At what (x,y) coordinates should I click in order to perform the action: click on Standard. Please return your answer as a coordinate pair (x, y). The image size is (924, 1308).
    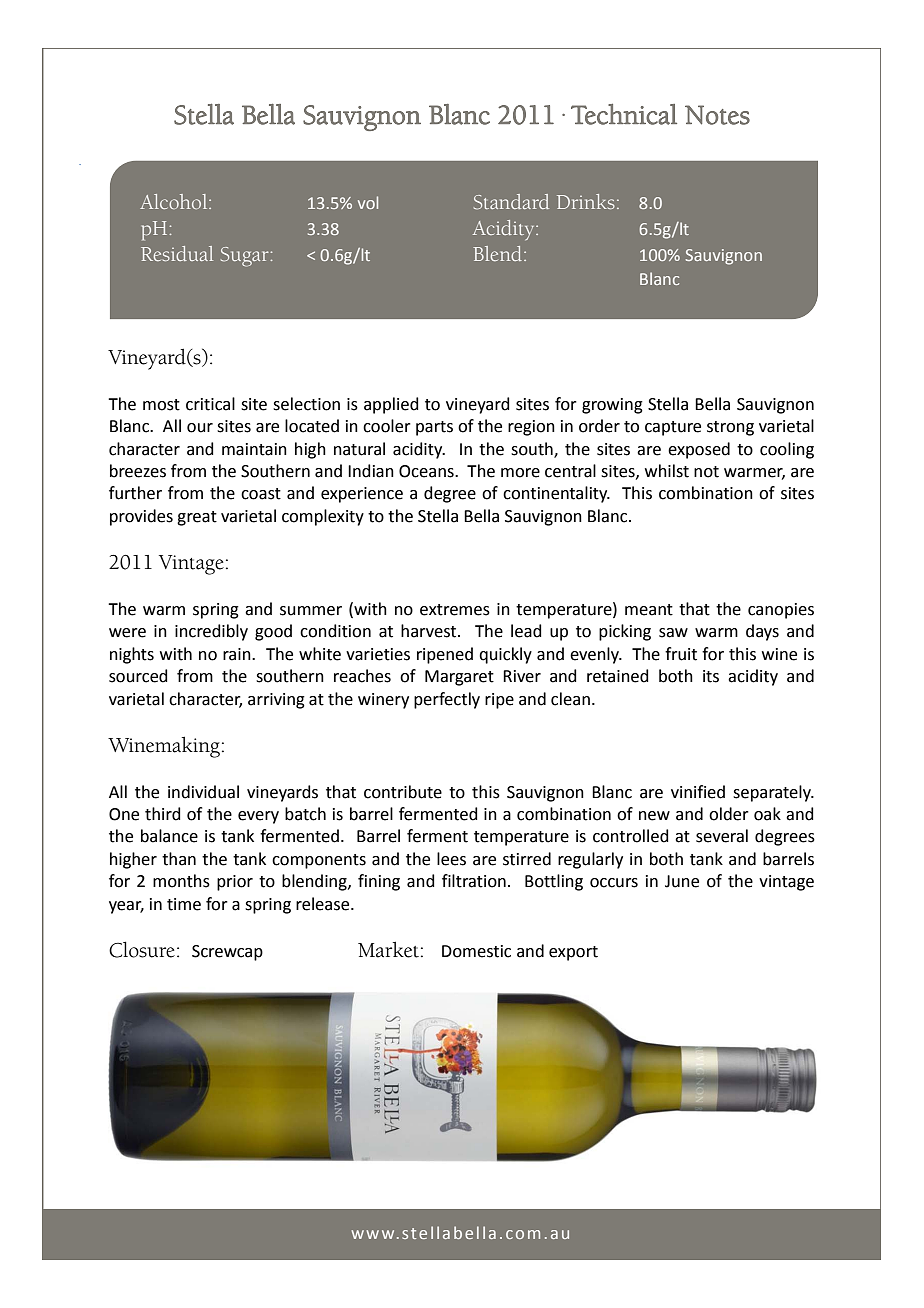
    Looking at the image, I should click on (511, 202).
